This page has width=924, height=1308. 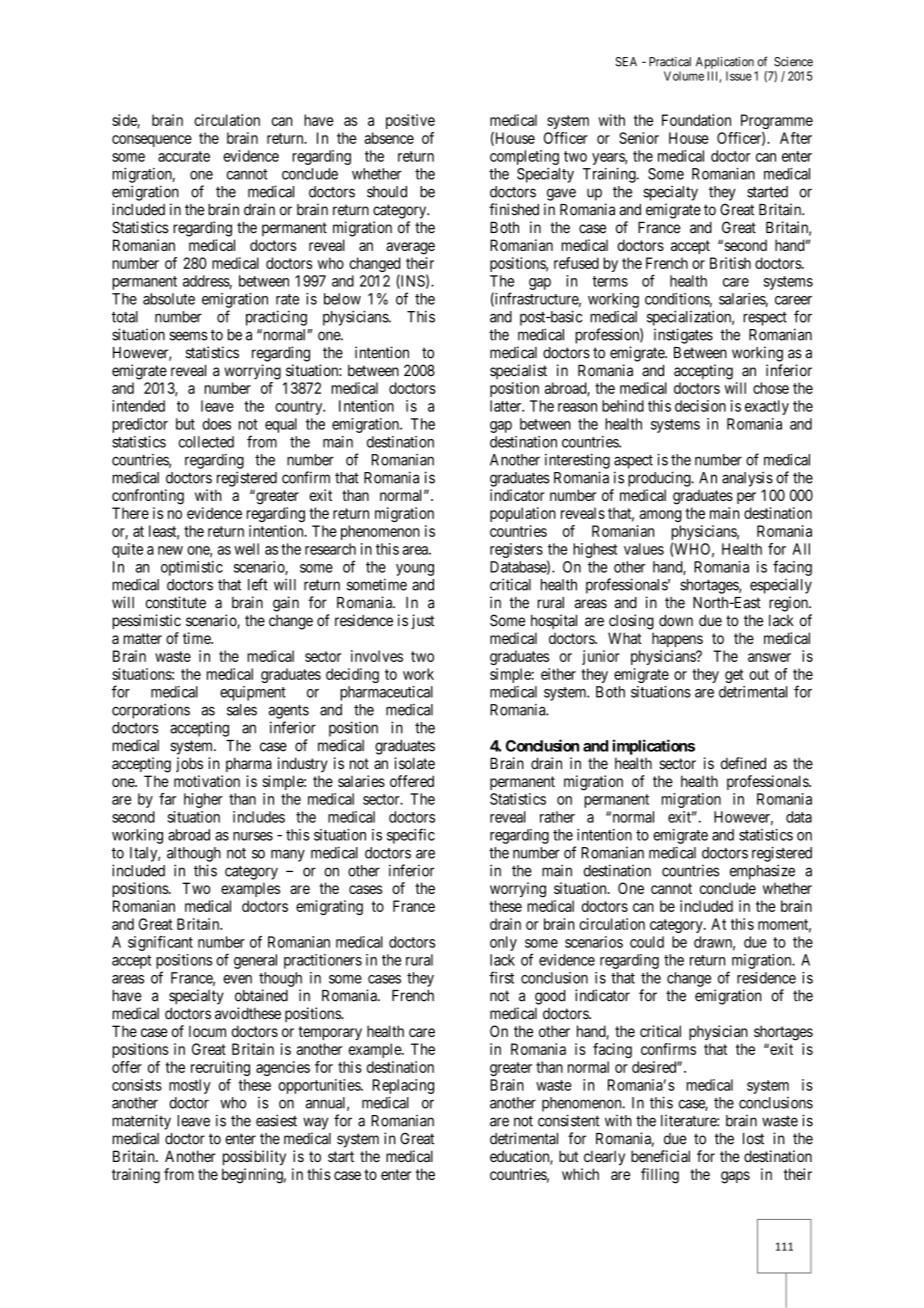 What do you see at coordinates (743, 763) in the page?
I see `defined` at bounding box center [743, 763].
